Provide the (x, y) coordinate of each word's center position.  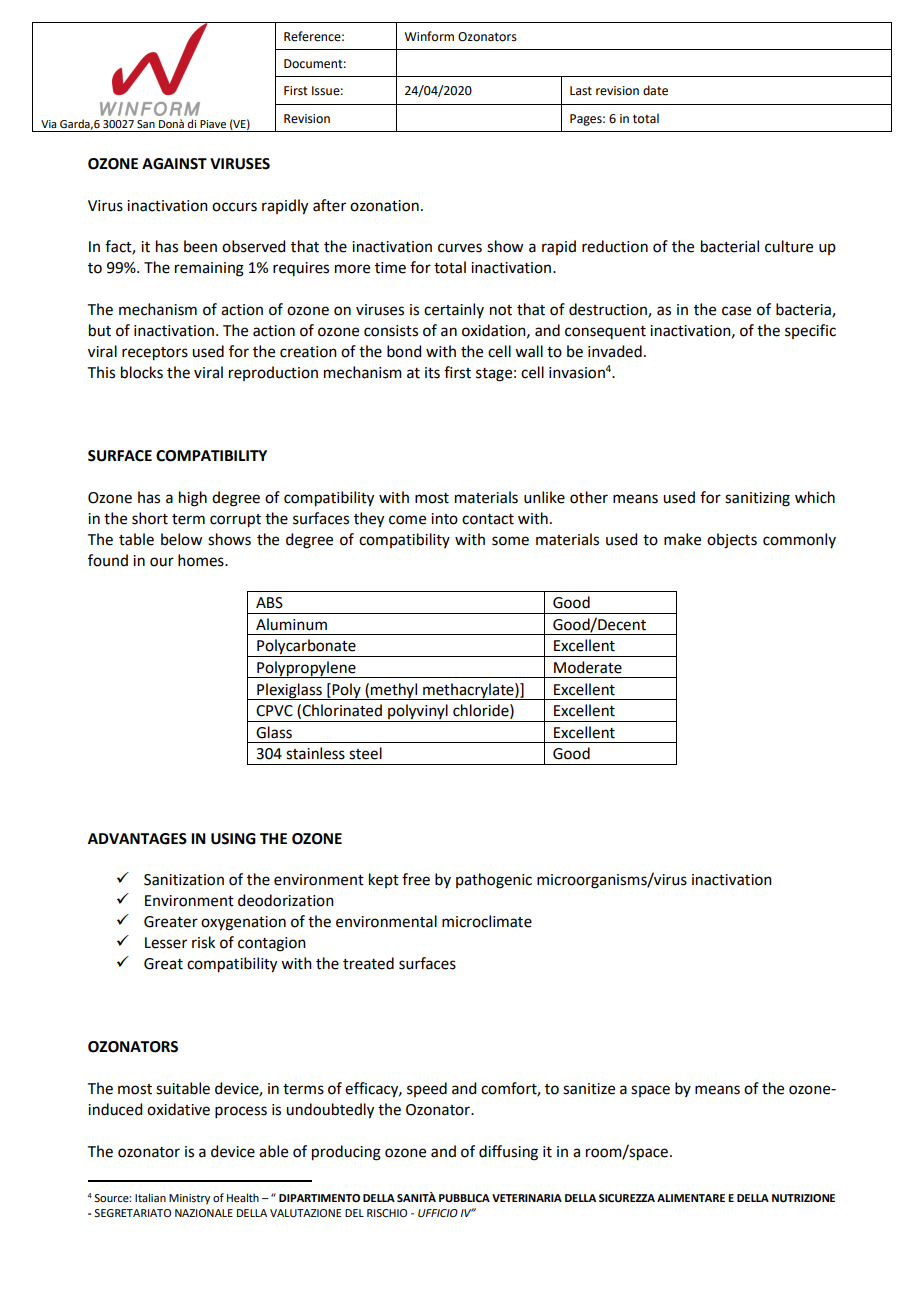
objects (732, 541)
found (108, 560)
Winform (429, 36)
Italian (150, 1197)
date (655, 90)
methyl (394, 691)
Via (48, 124)
